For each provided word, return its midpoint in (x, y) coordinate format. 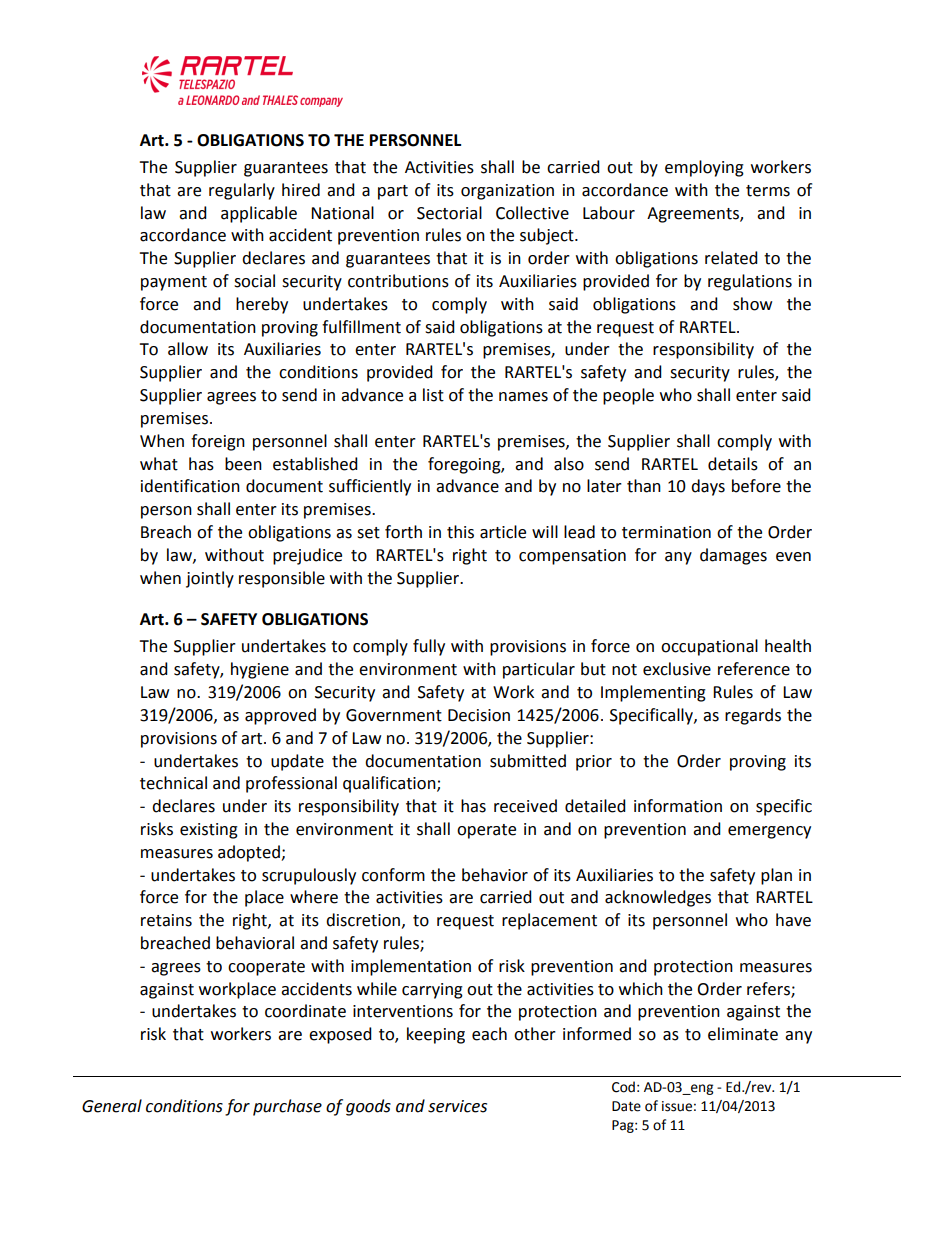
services (457, 1106)
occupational (709, 647)
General (112, 1106)
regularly (242, 191)
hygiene (260, 670)
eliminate (743, 1034)
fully (429, 647)
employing (704, 168)
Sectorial (449, 213)
